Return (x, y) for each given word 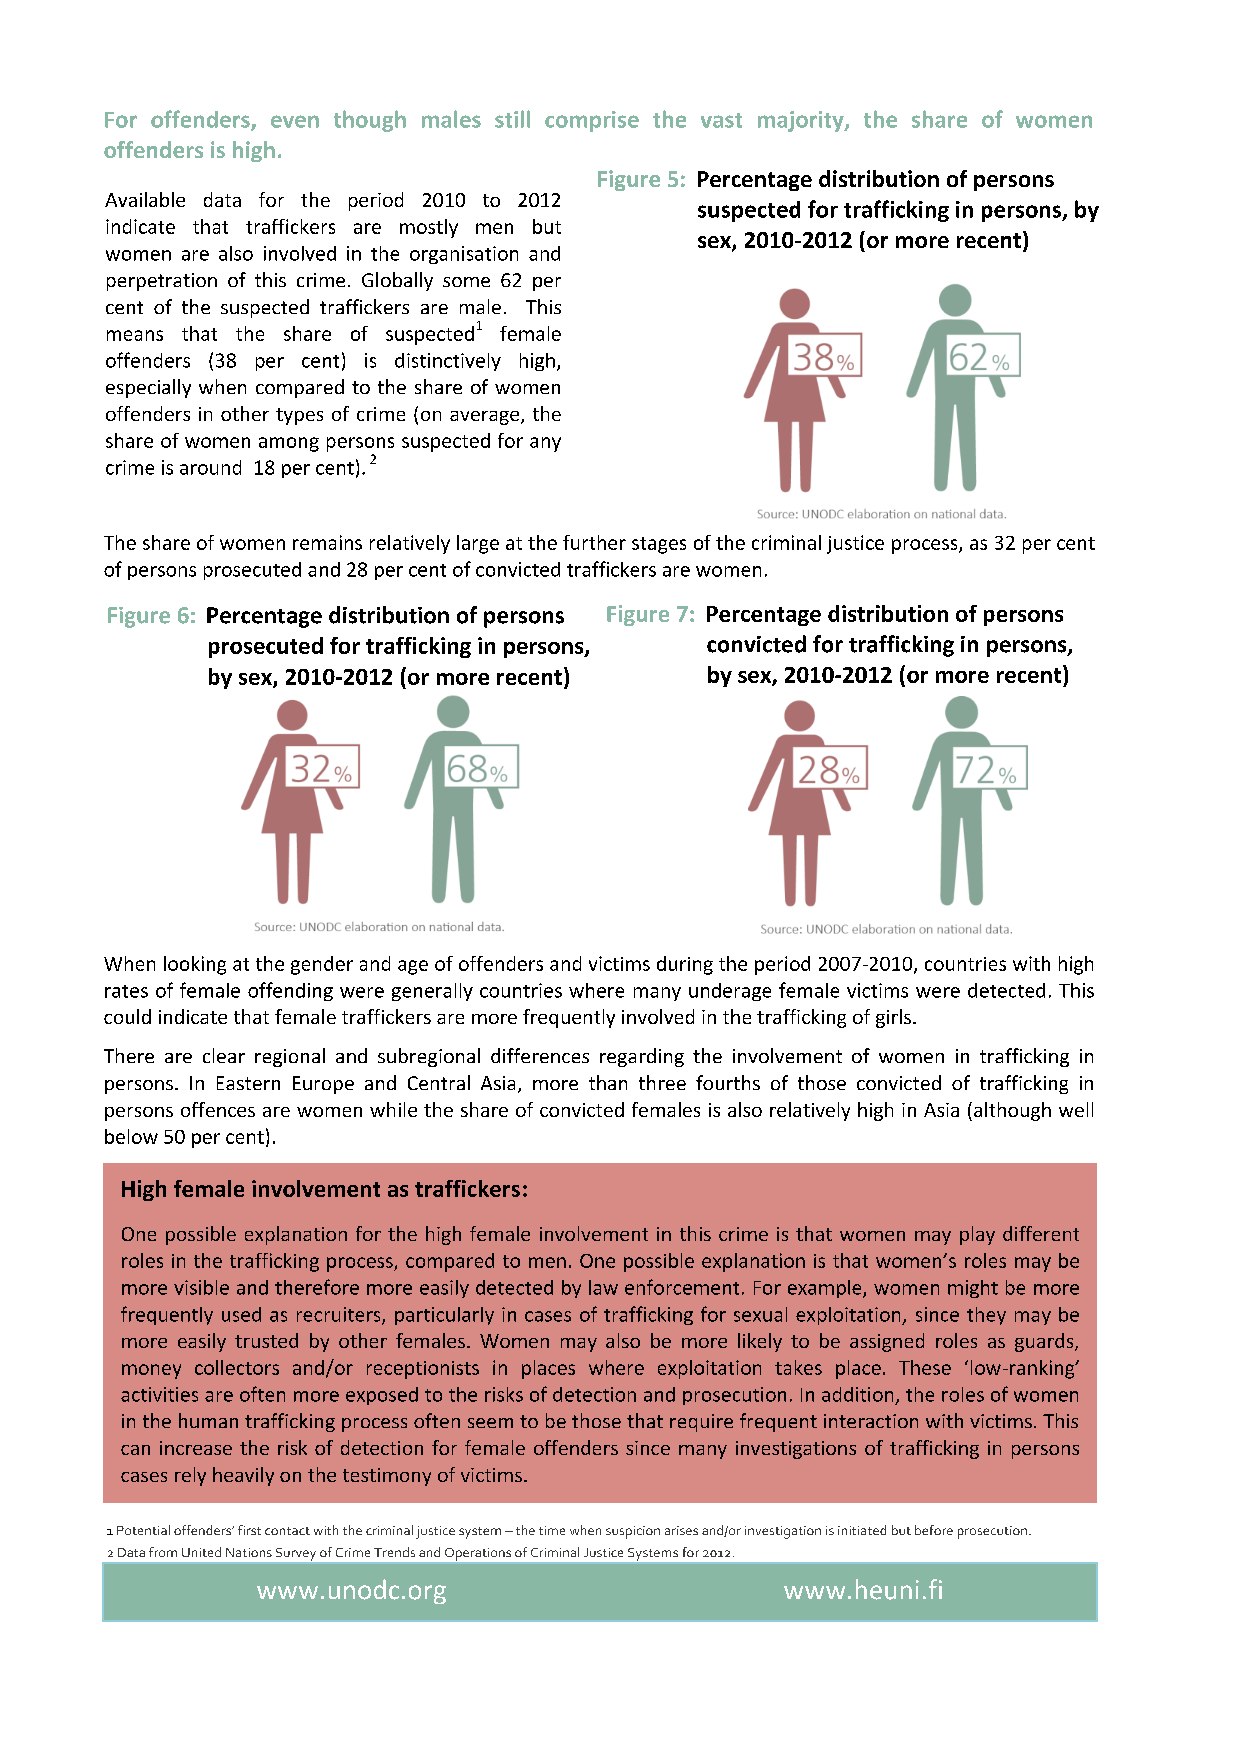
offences (218, 1109)
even (295, 121)
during (685, 965)
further (594, 542)
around (210, 467)
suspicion (633, 1532)
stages (659, 545)
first (249, 1530)
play (977, 1235)
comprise (592, 121)
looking (195, 965)
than (608, 1082)
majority (802, 121)
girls (895, 1018)
